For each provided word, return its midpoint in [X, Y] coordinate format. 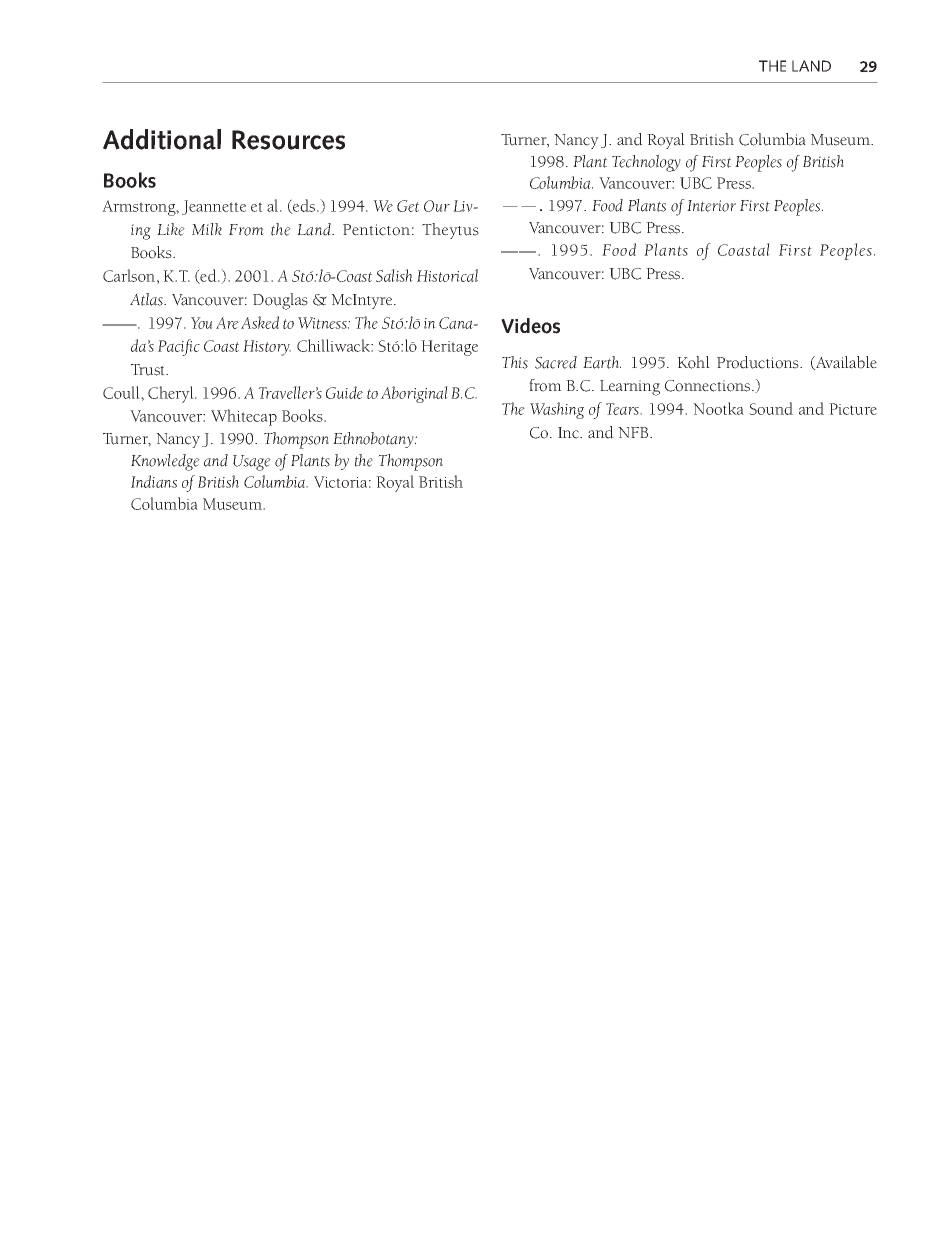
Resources [288, 140]
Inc [569, 433]
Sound [771, 408]
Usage [252, 463]
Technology [646, 163]
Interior [711, 206]
